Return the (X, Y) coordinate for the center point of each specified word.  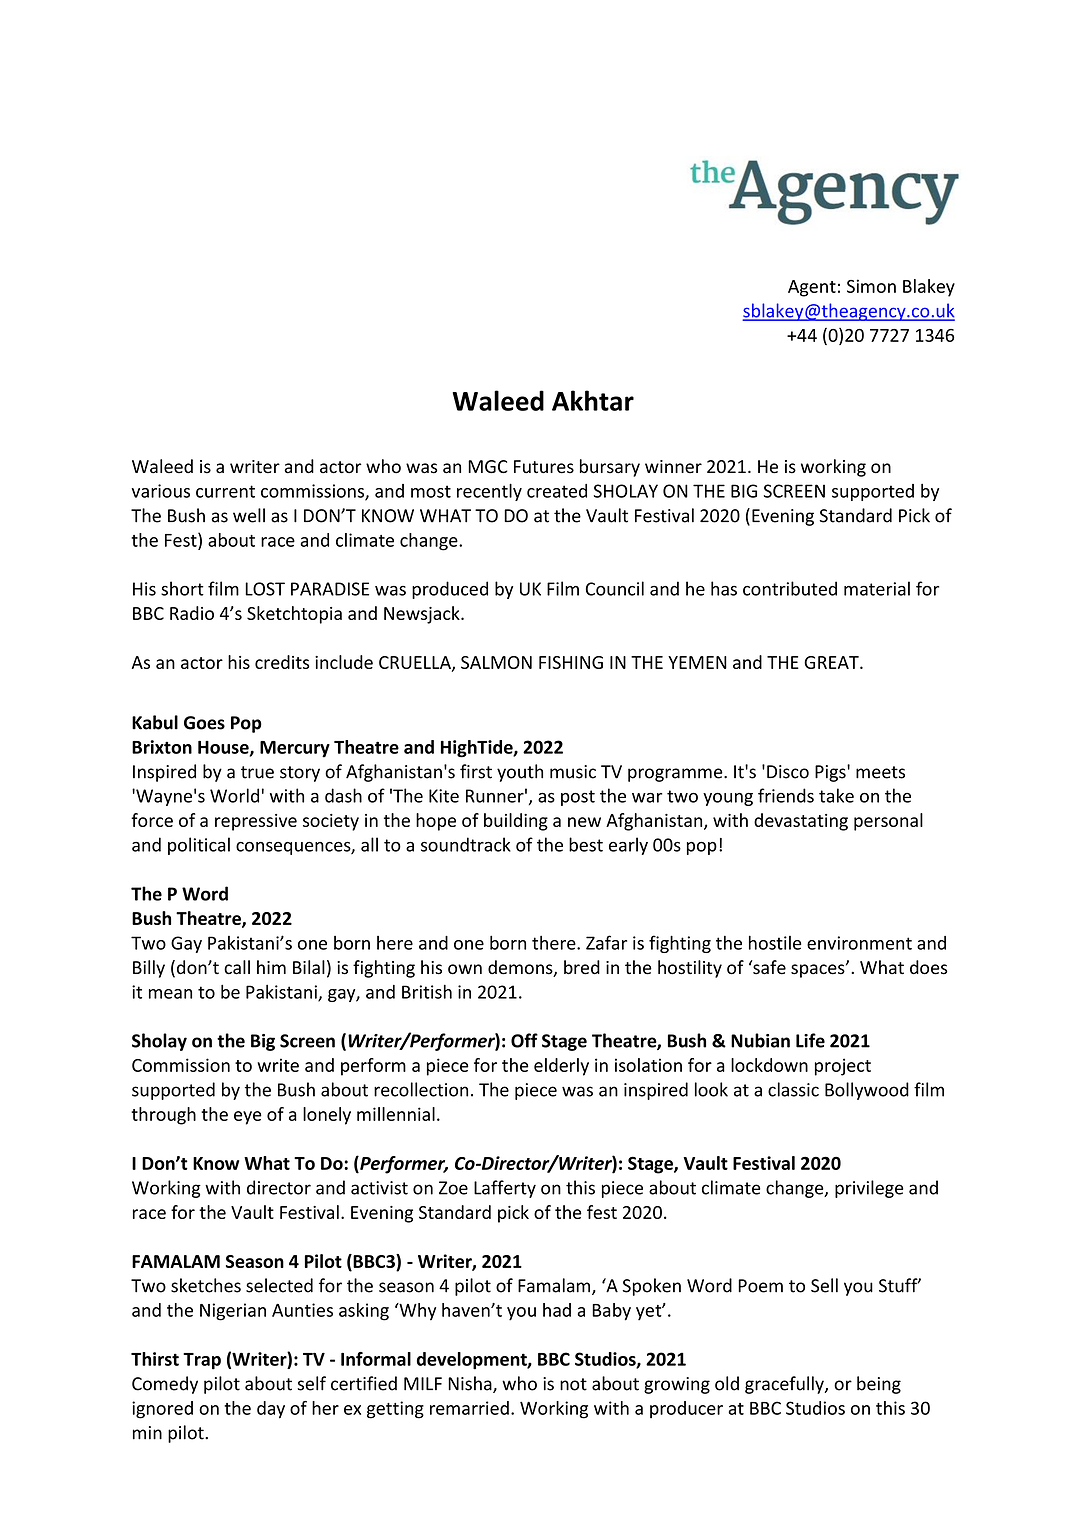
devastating (801, 822)
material (877, 588)
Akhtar (593, 400)
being (879, 1385)
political (199, 846)
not (573, 1384)
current (225, 491)
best (586, 844)
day (271, 1410)
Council (615, 588)
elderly (561, 1067)
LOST (265, 589)
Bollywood (867, 1091)
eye (248, 1118)
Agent (812, 288)
